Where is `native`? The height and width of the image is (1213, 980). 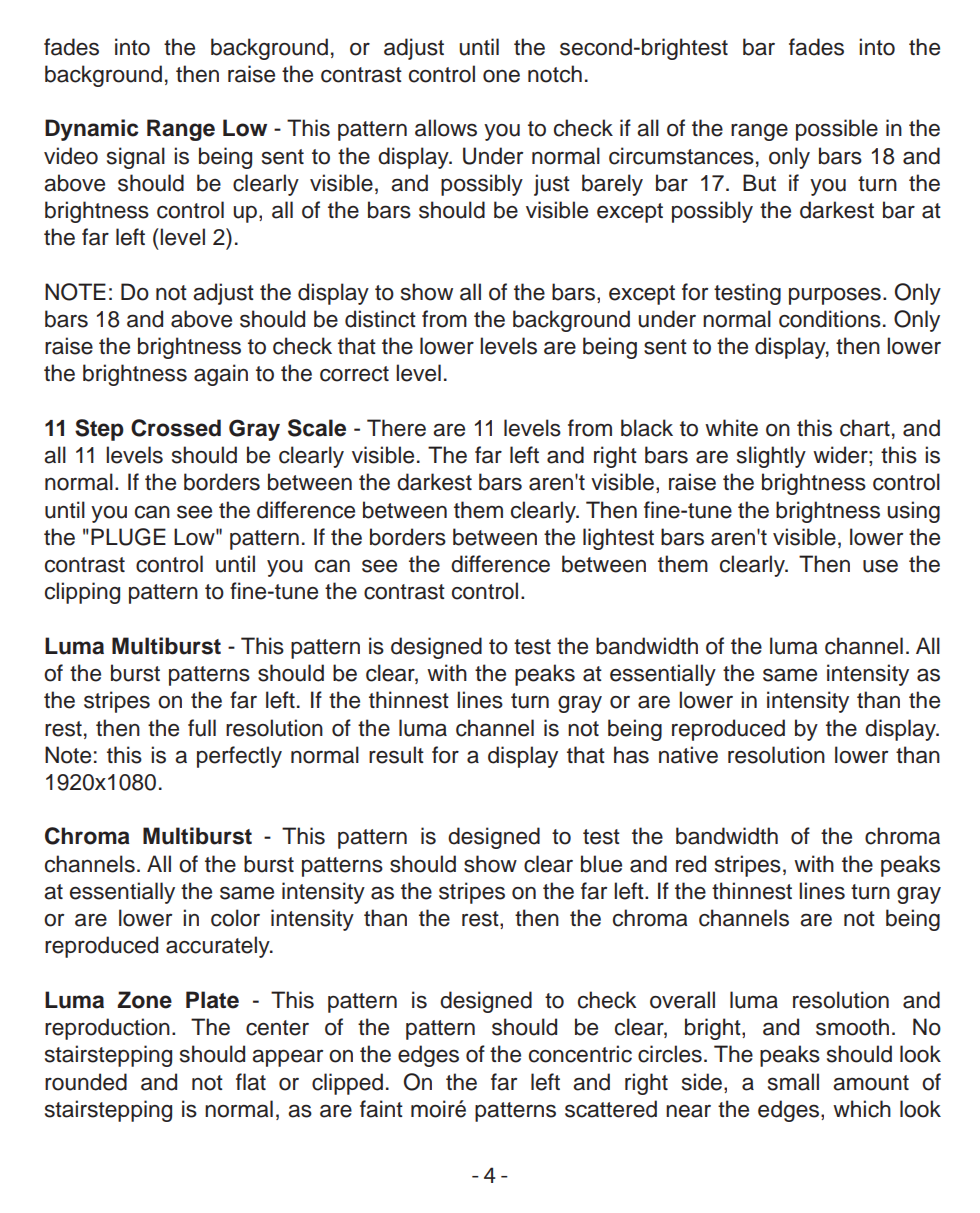 native is located at coordinates (688, 755).
